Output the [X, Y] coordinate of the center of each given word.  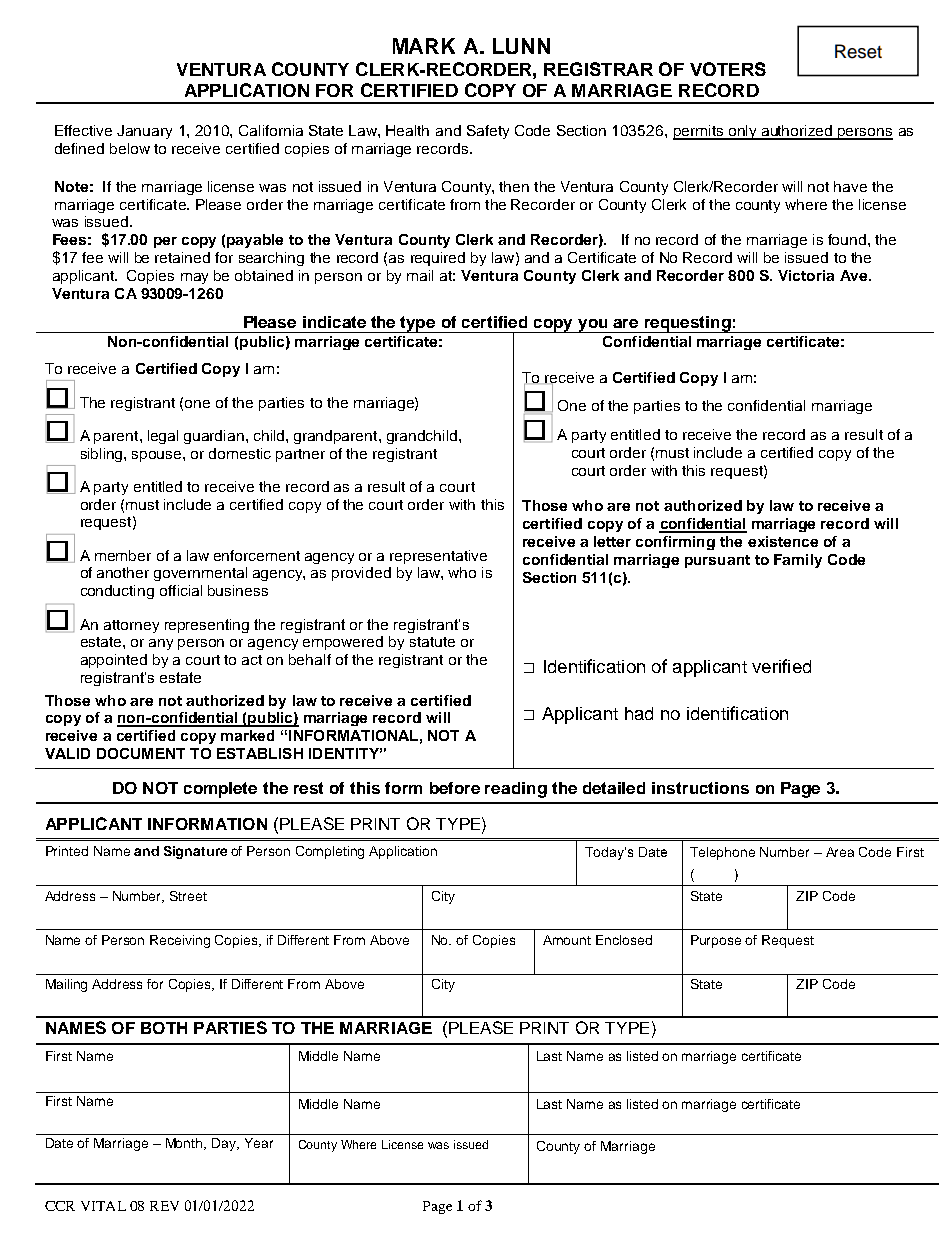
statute [432, 642]
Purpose [716, 941]
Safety [488, 132]
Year [259, 1143]
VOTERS [728, 69]
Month [185, 1144]
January [144, 132]
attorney [131, 626]
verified [781, 666]
